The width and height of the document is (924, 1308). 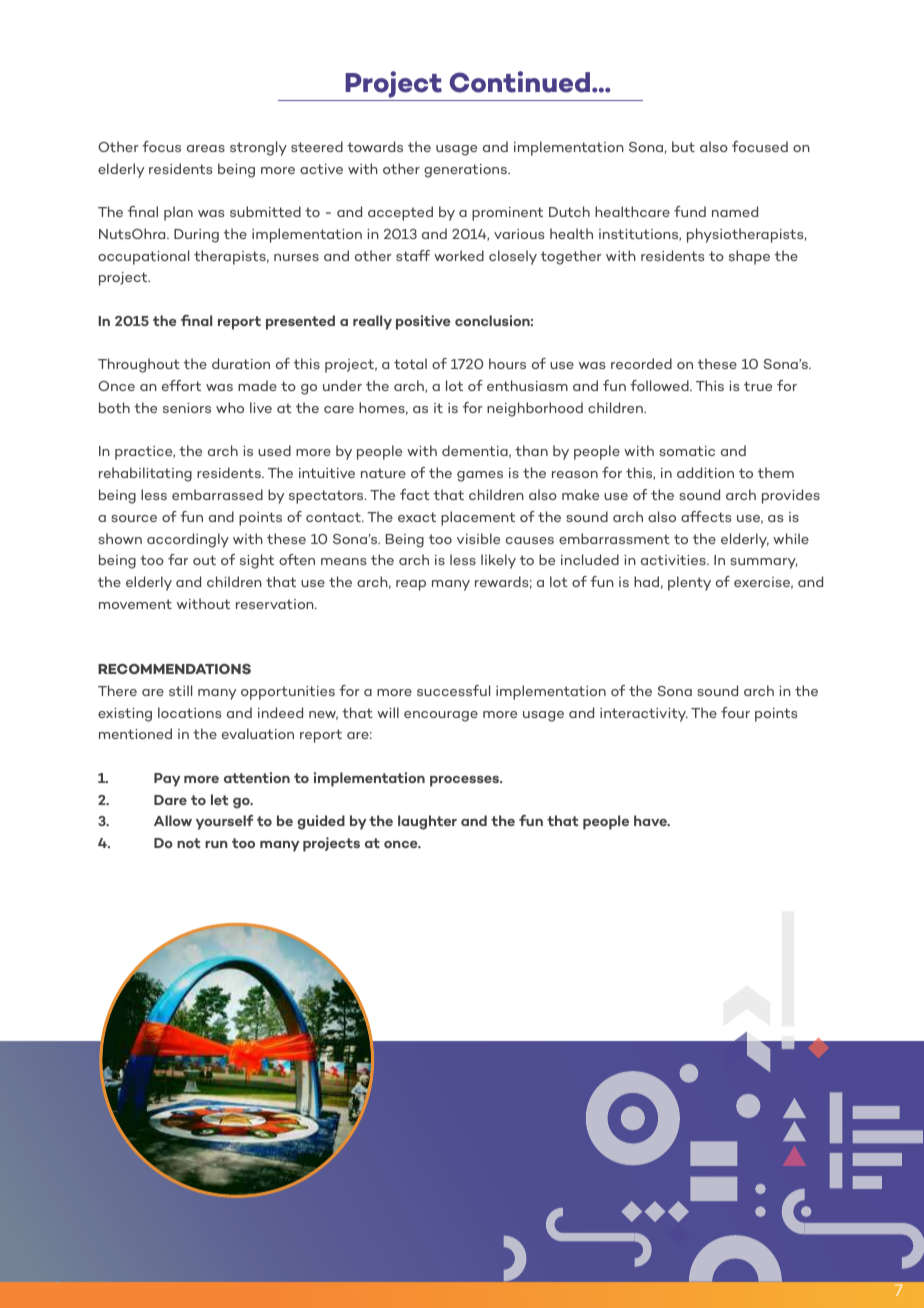 I want to click on areas, so click(x=206, y=148).
